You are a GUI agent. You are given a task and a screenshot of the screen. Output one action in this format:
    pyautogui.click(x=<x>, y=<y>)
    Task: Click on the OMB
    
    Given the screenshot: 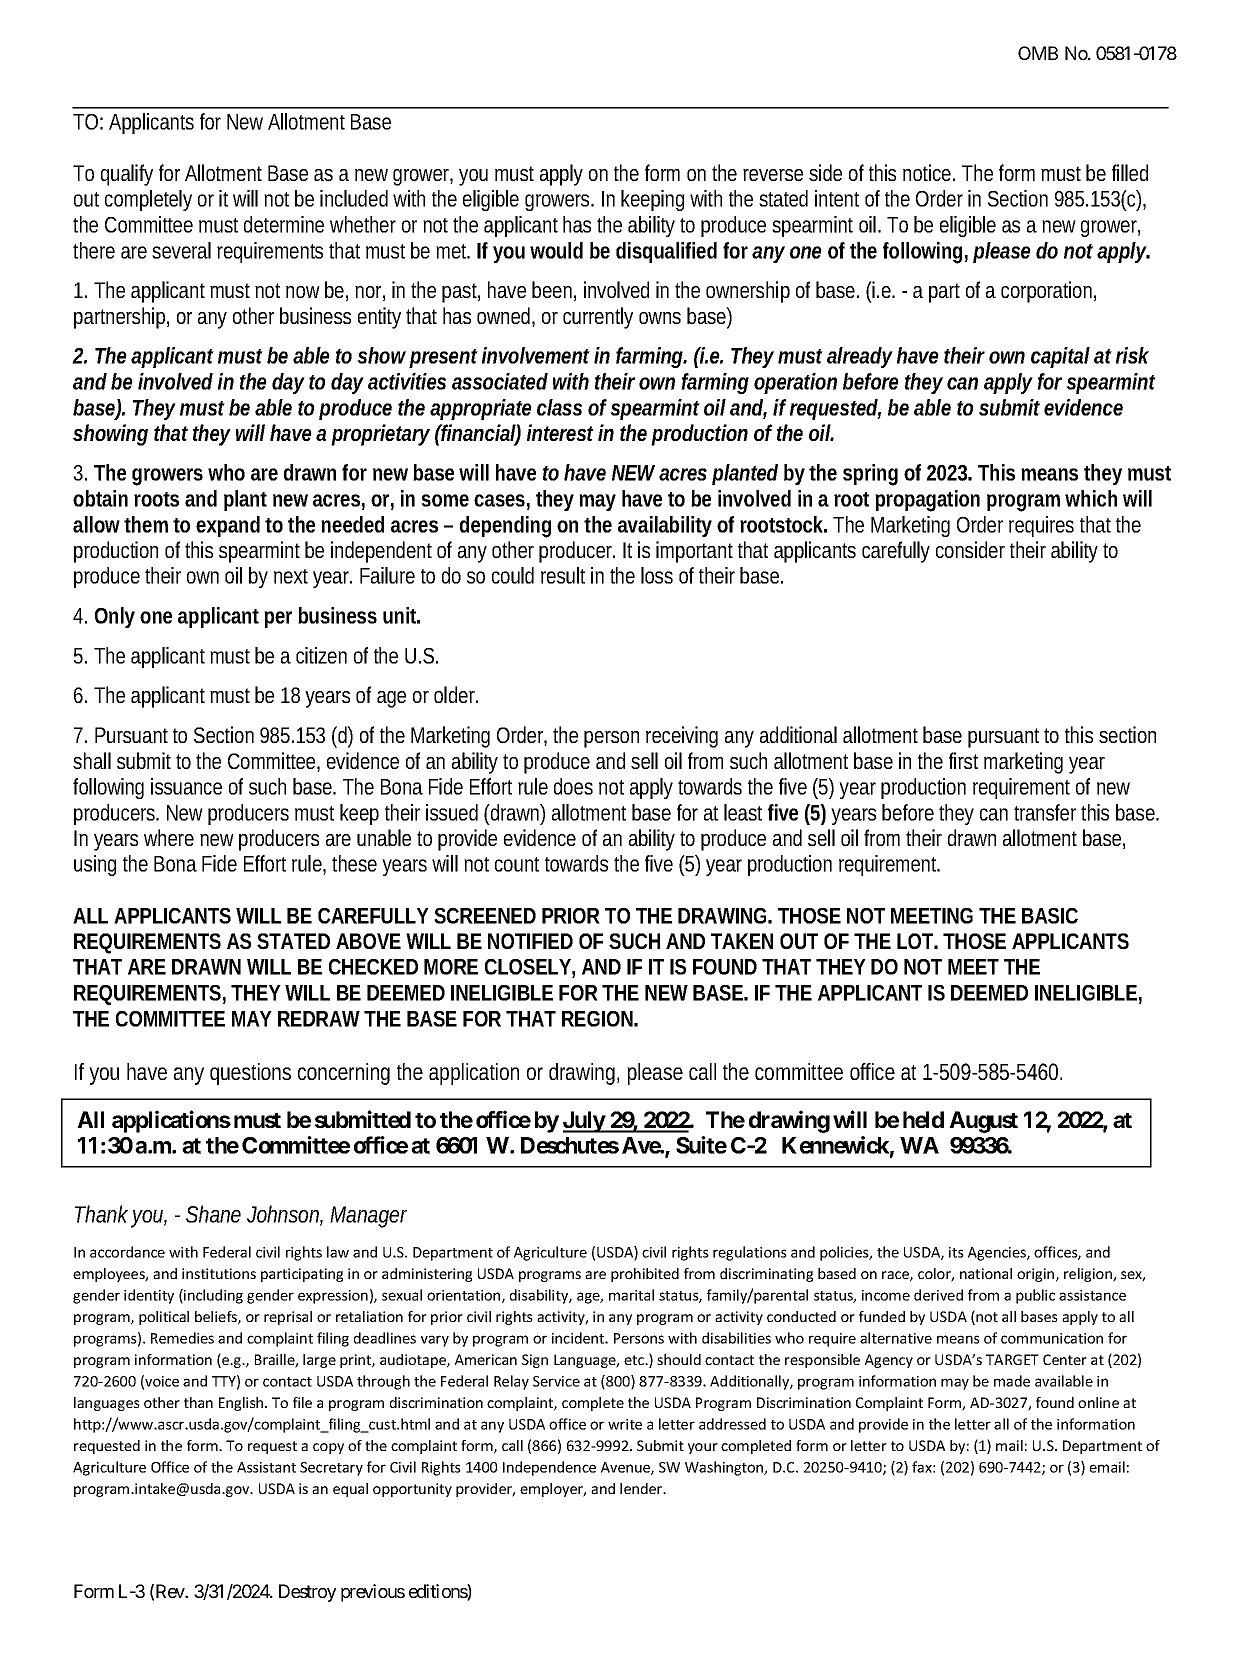 What is the action you would take?
    pyautogui.click(x=1038, y=53)
